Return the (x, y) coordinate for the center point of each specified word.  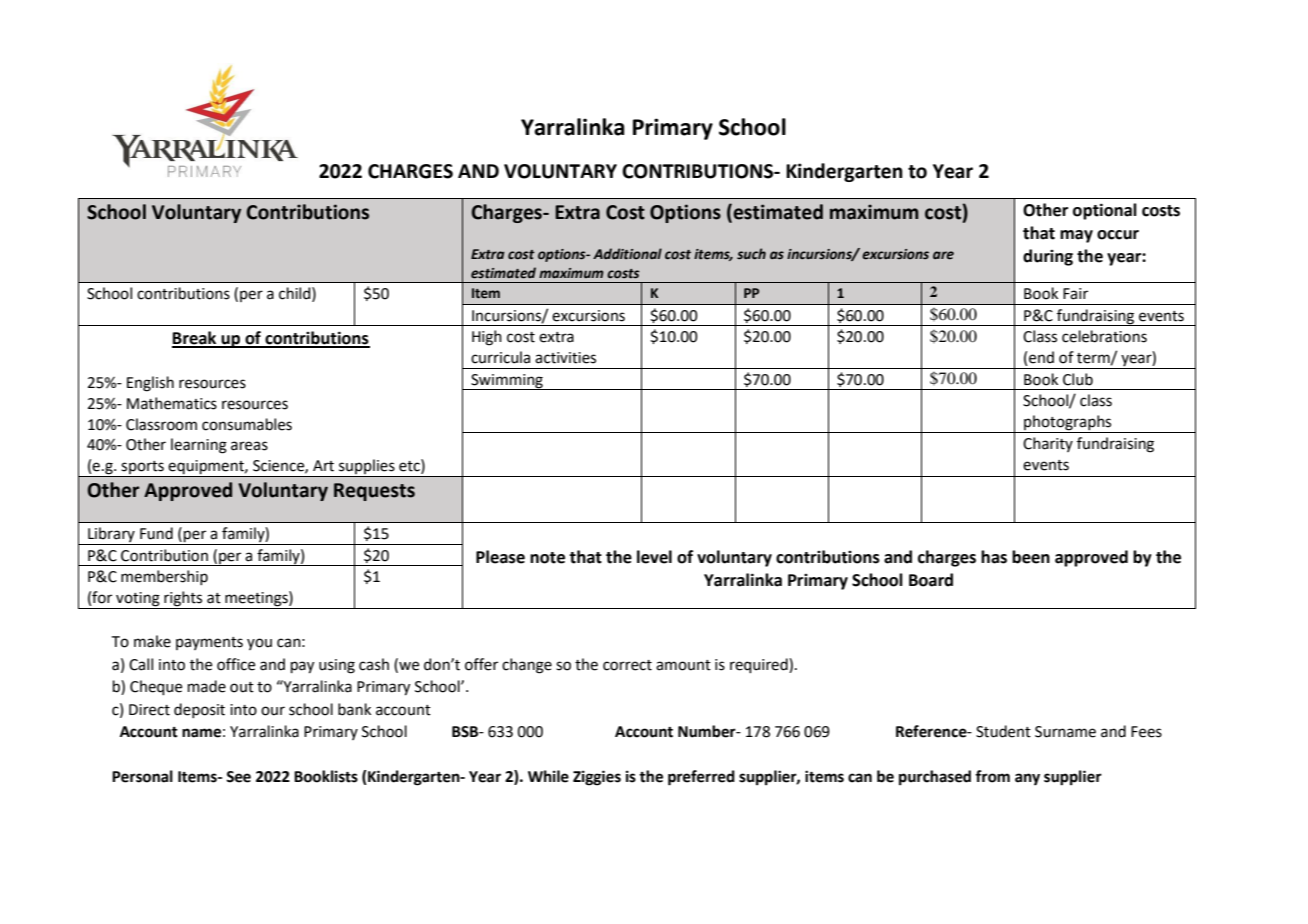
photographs (1068, 424)
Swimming (507, 382)
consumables (247, 424)
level (654, 557)
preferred (701, 778)
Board (931, 580)
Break (195, 339)
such (751, 254)
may (1076, 236)
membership (164, 577)
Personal (142, 776)
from (992, 776)
